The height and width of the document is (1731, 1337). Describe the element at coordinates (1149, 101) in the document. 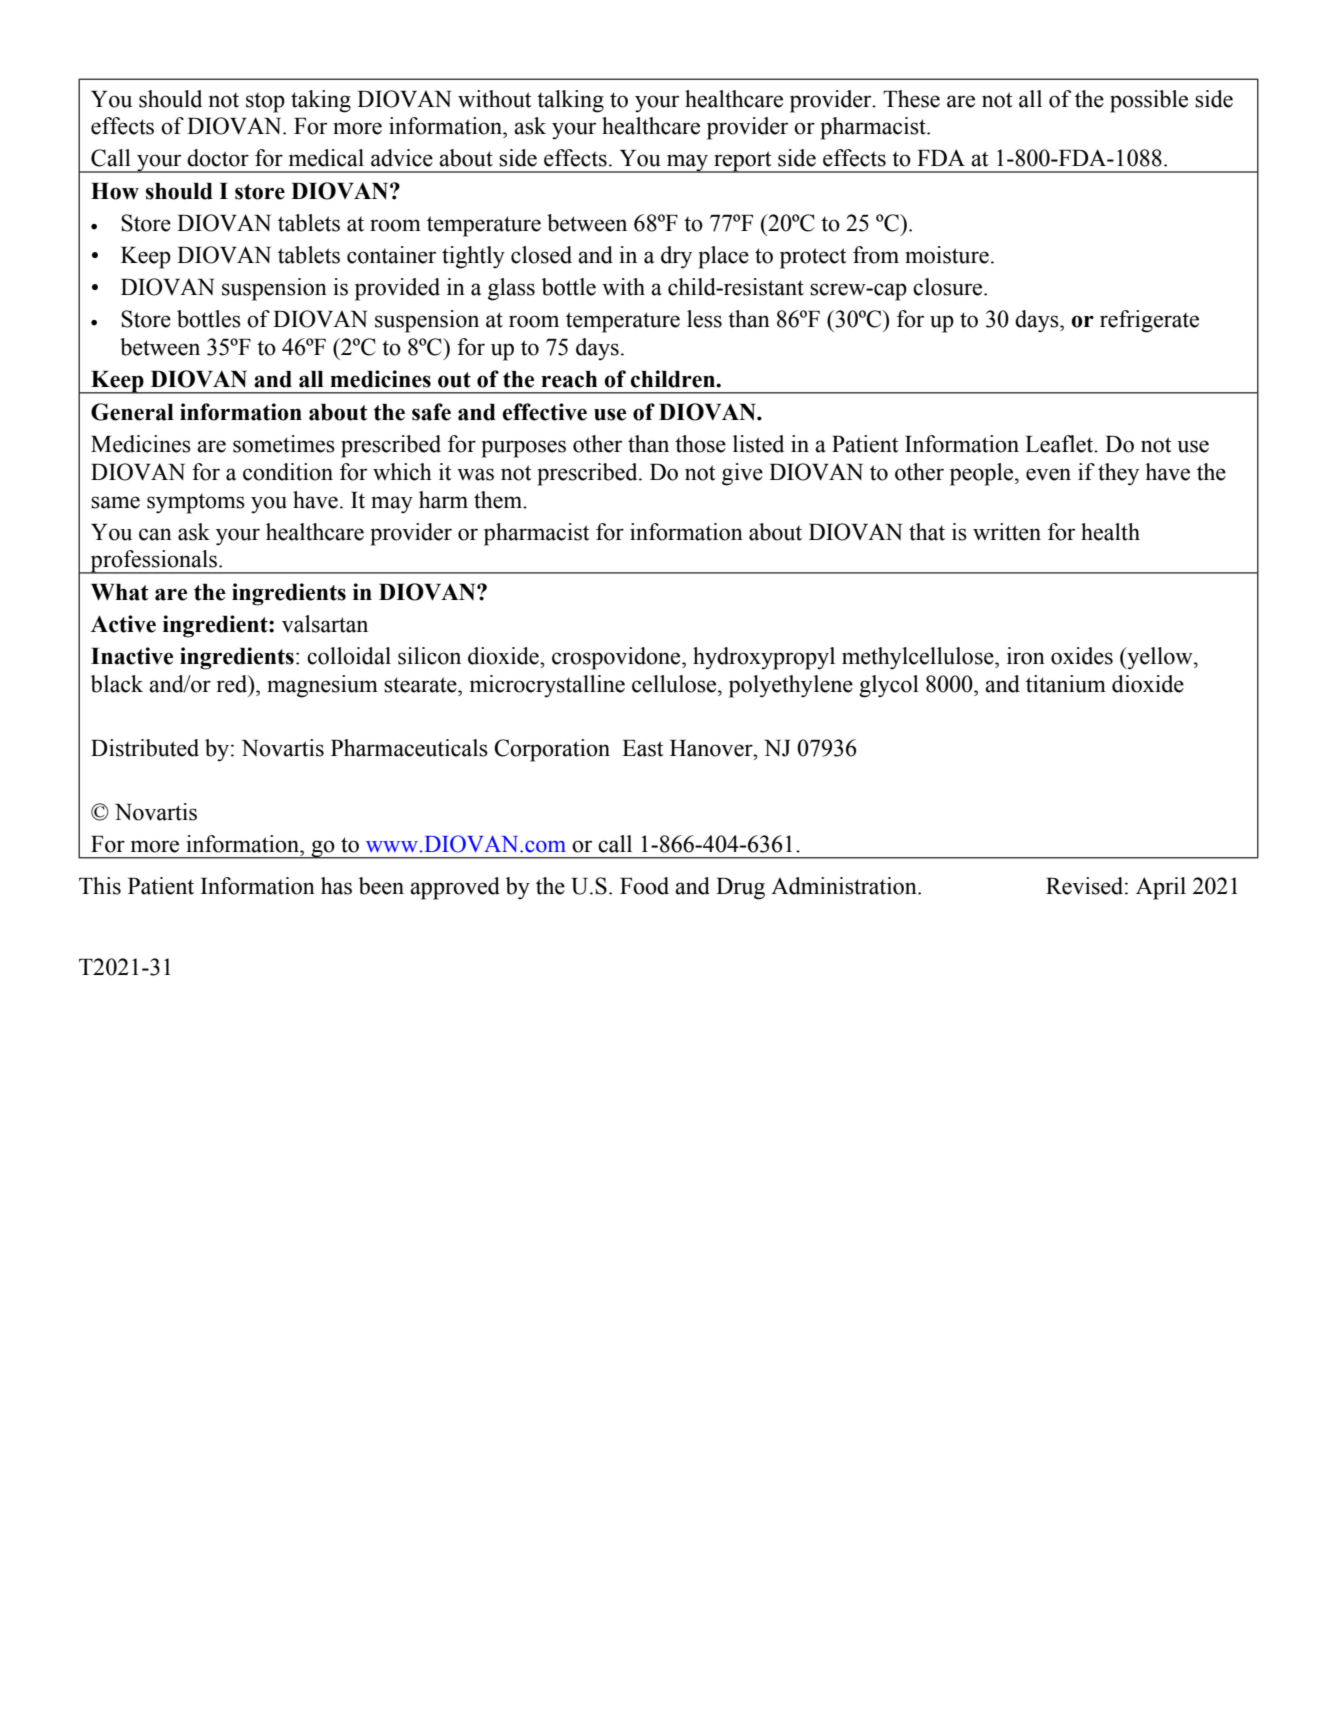

I see `possible` at that location.
